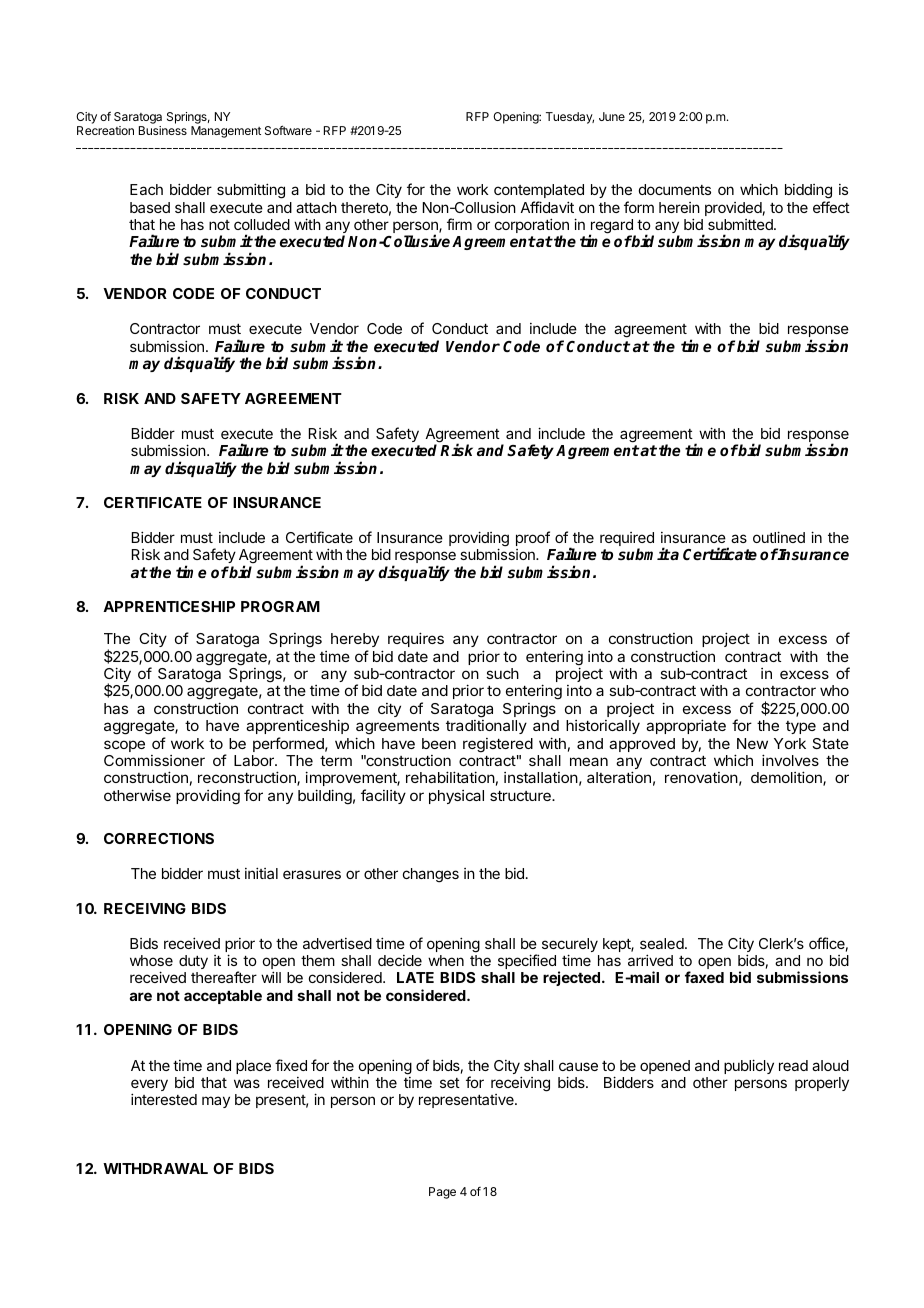 This image has height=1308, width=924. What do you see at coordinates (163, 130) in the image?
I see `Business` at bounding box center [163, 130].
